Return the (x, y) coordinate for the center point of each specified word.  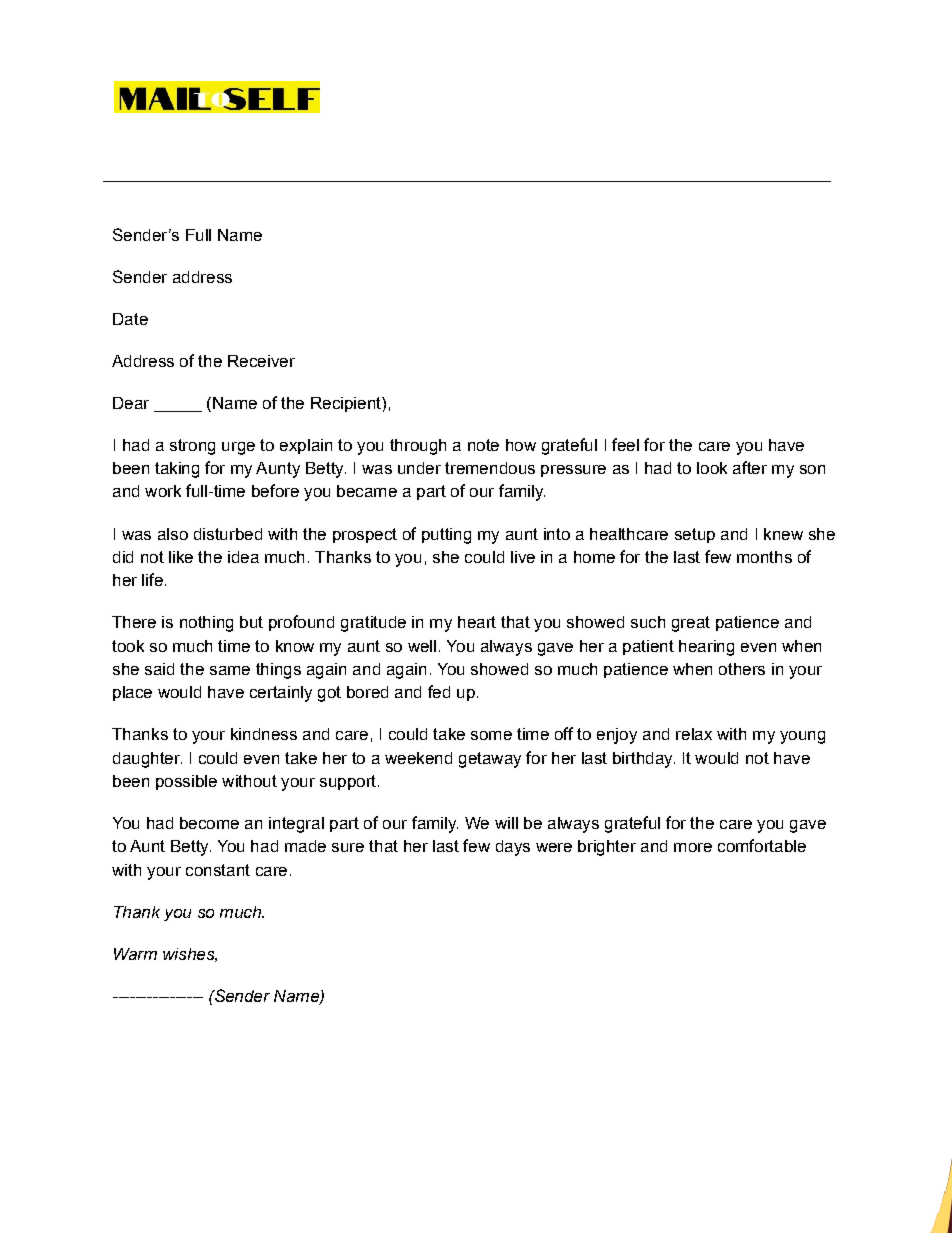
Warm (135, 954)
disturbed (228, 534)
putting (446, 536)
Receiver (261, 361)
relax (694, 734)
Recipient (347, 404)
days (513, 848)
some (491, 735)
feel (625, 444)
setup (695, 535)
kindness (264, 734)
